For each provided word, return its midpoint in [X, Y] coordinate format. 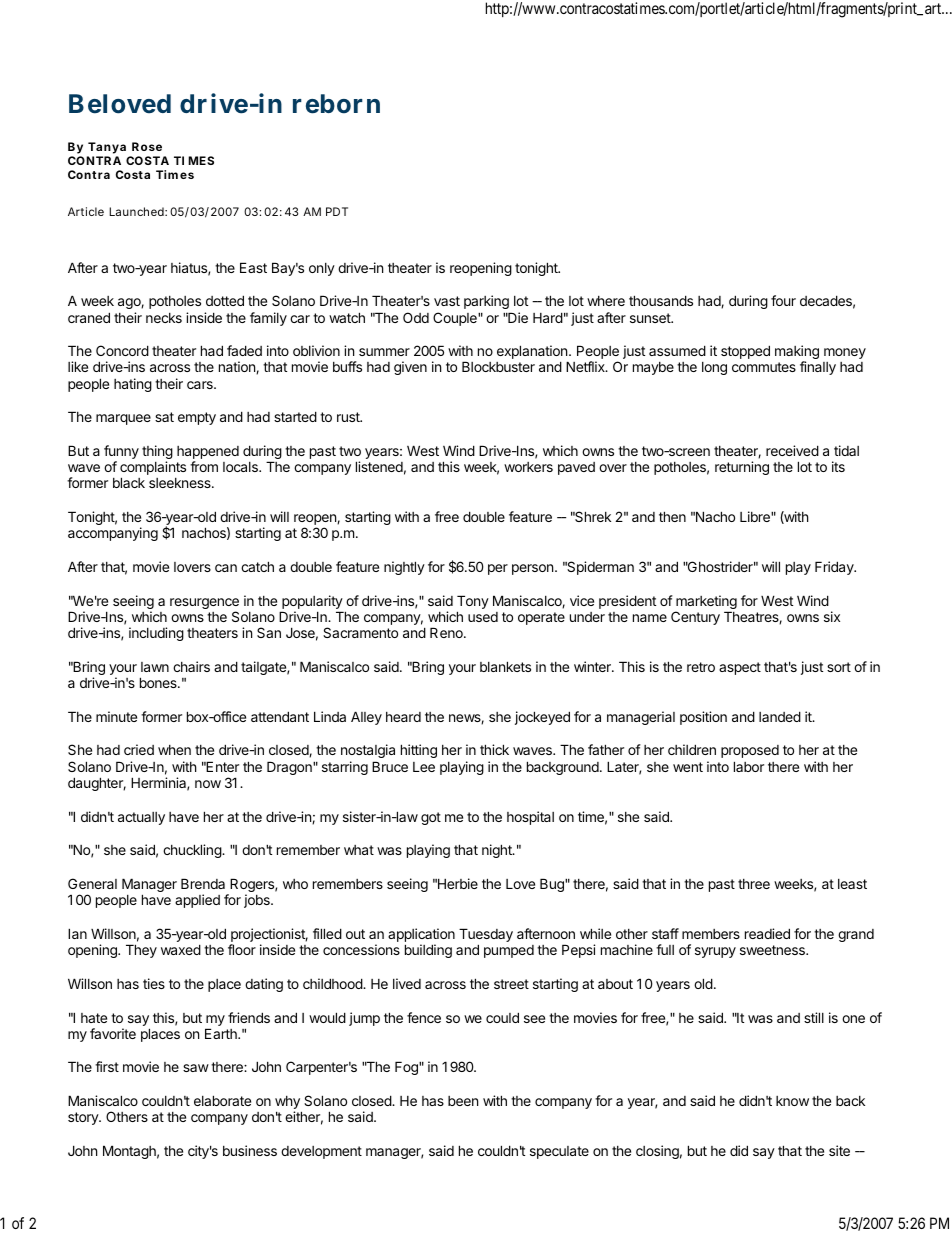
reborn [336, 104]
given [410, 368]
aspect [740, 668]
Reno [447, 632]
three [754, 884]
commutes [764, 367]
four [783, 300]
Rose [147, 146]
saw [196, 1068]
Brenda [203, 883]
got [431, 818]
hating [133, 385]
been [463, 1101]
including [156, 634]
